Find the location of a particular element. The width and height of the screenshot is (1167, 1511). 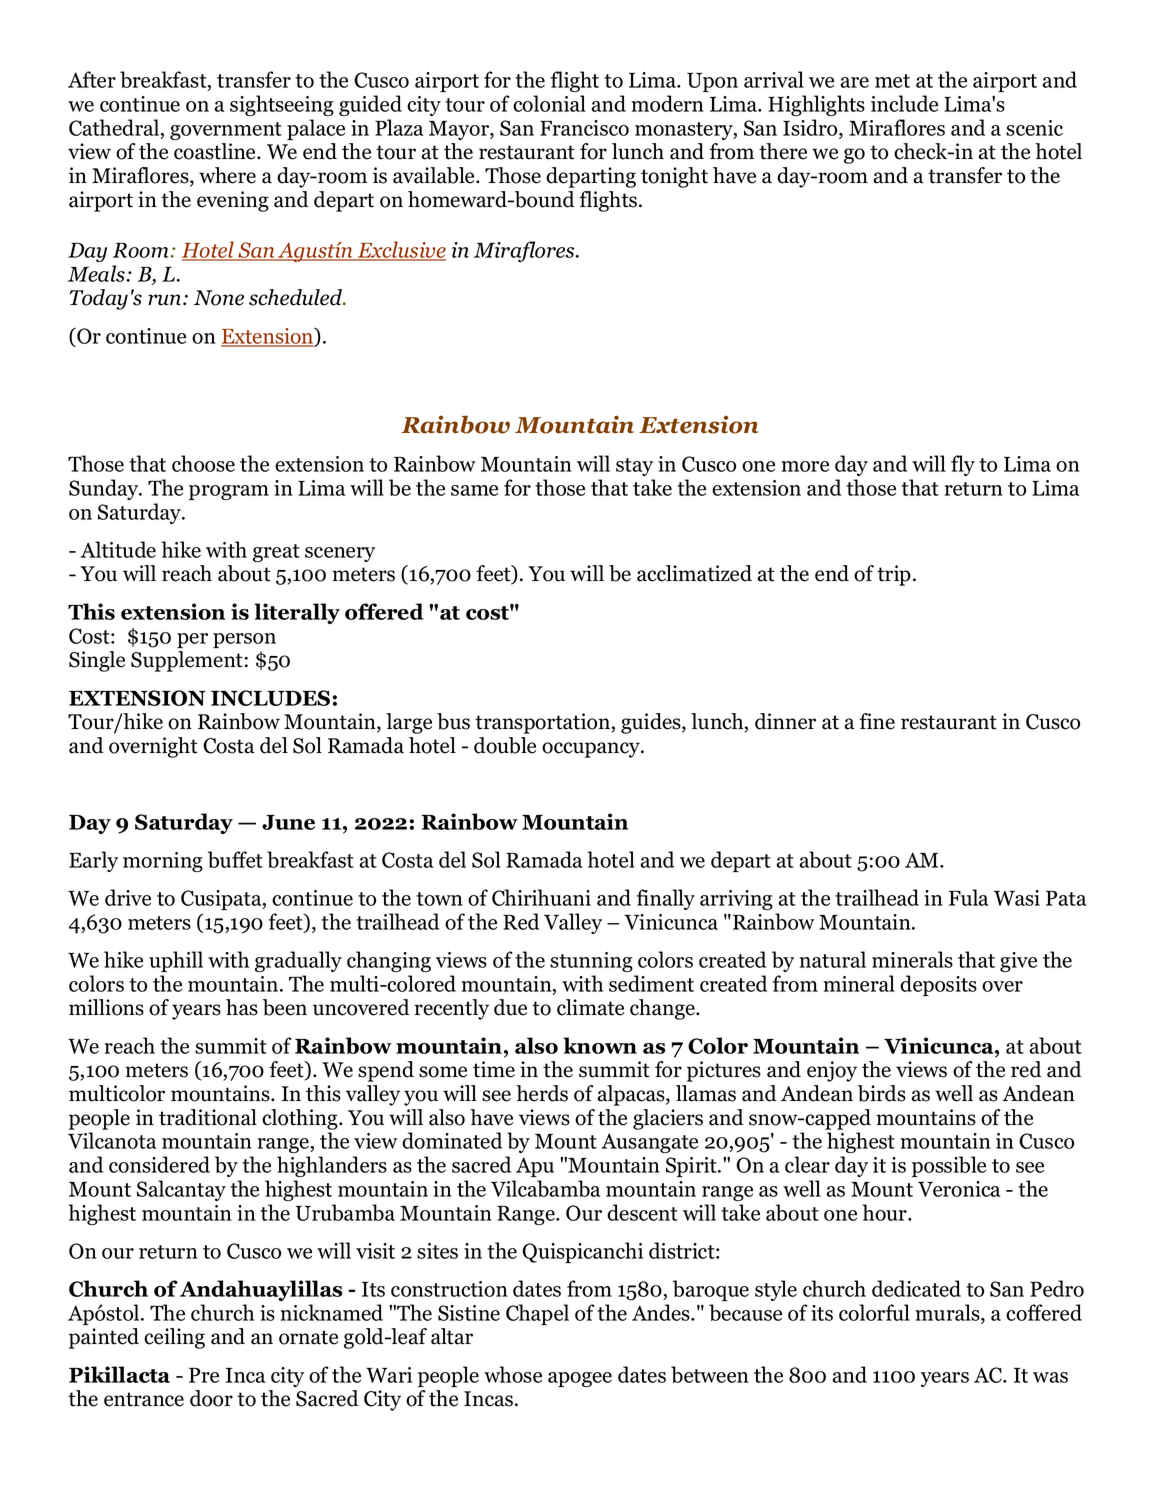

coastline is located at coordinates (216, 151).
